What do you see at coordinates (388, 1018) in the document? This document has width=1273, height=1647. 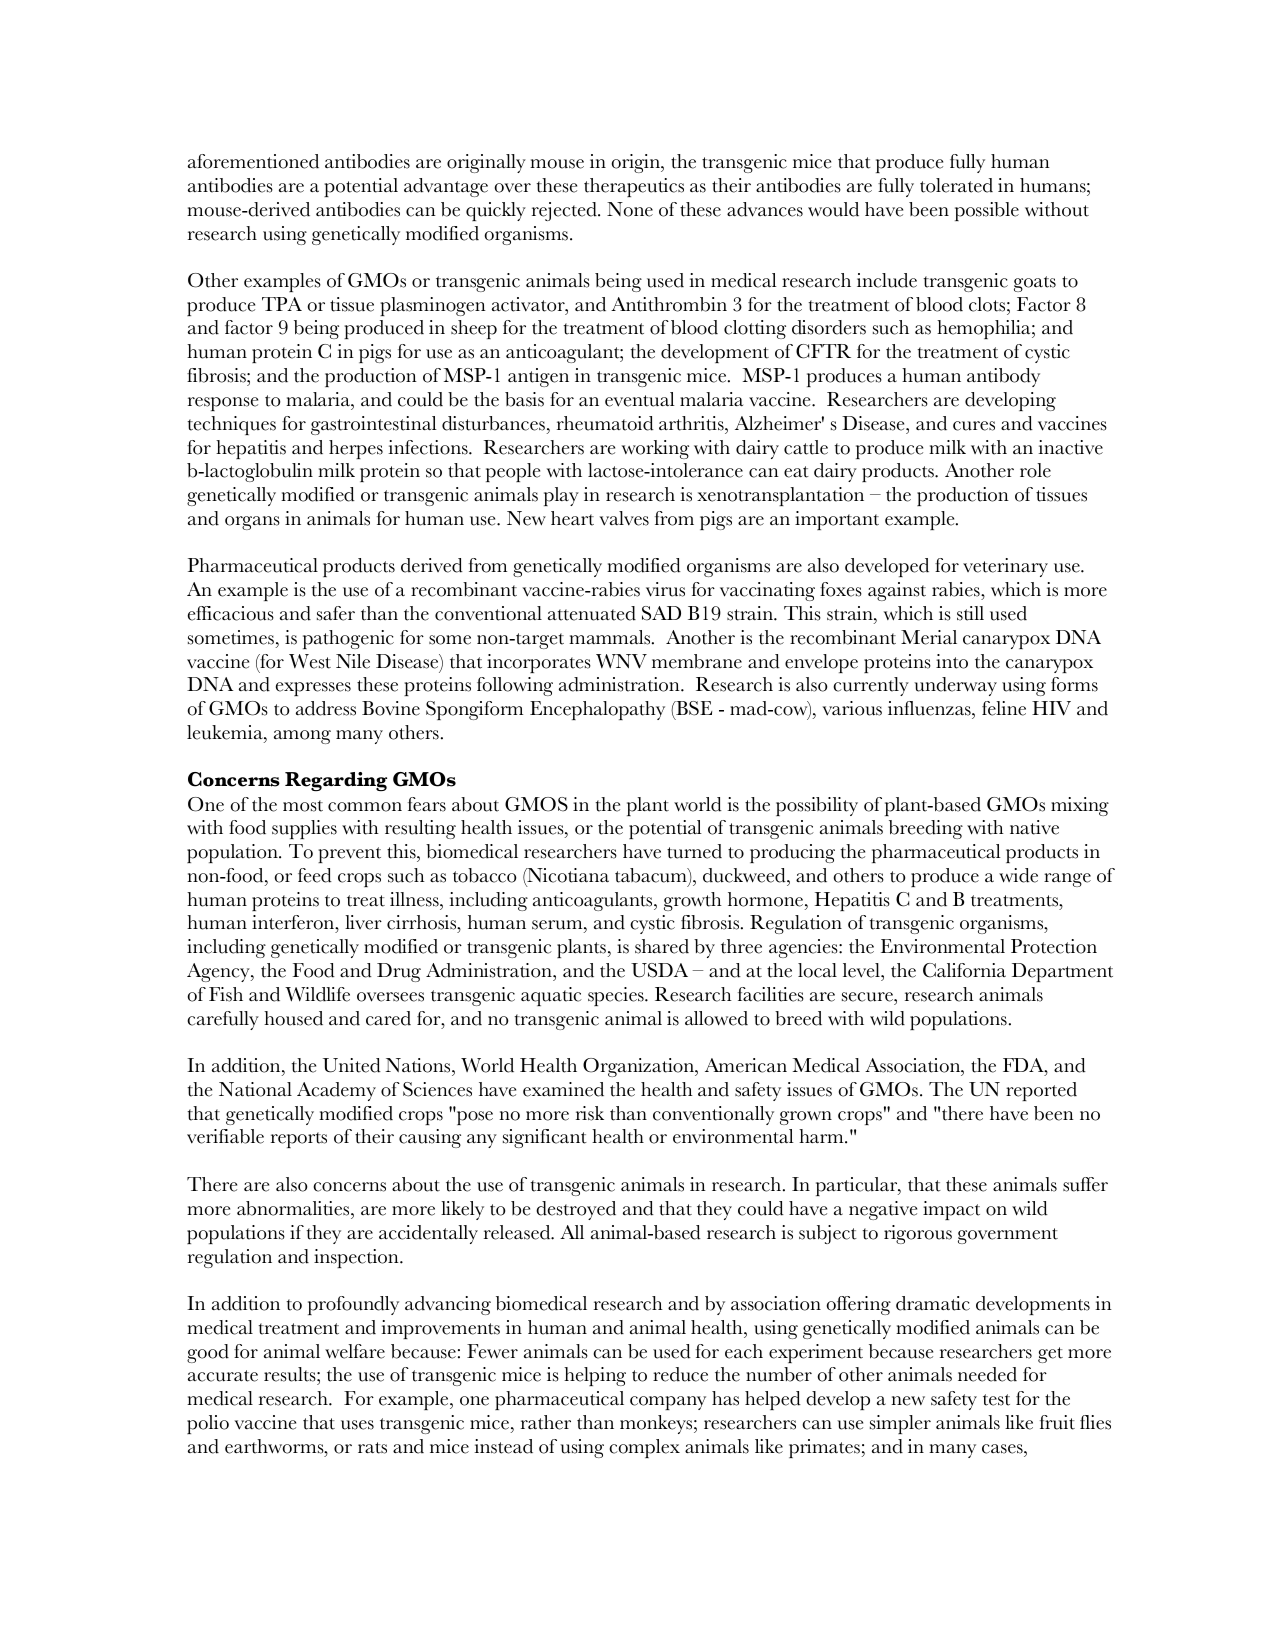 I see `cared` at bounding box center [388, 1018].
